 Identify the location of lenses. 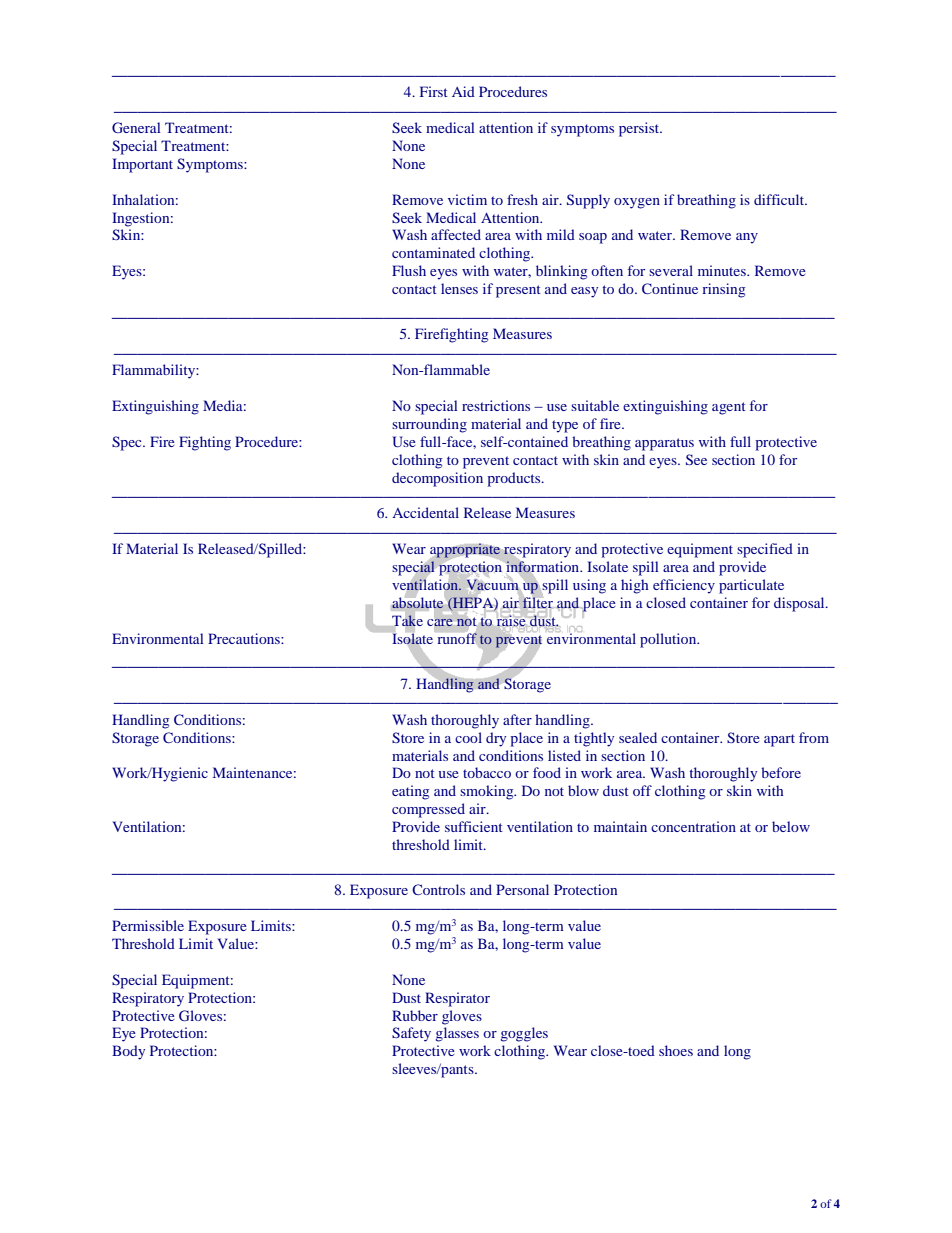
(459, 288).
